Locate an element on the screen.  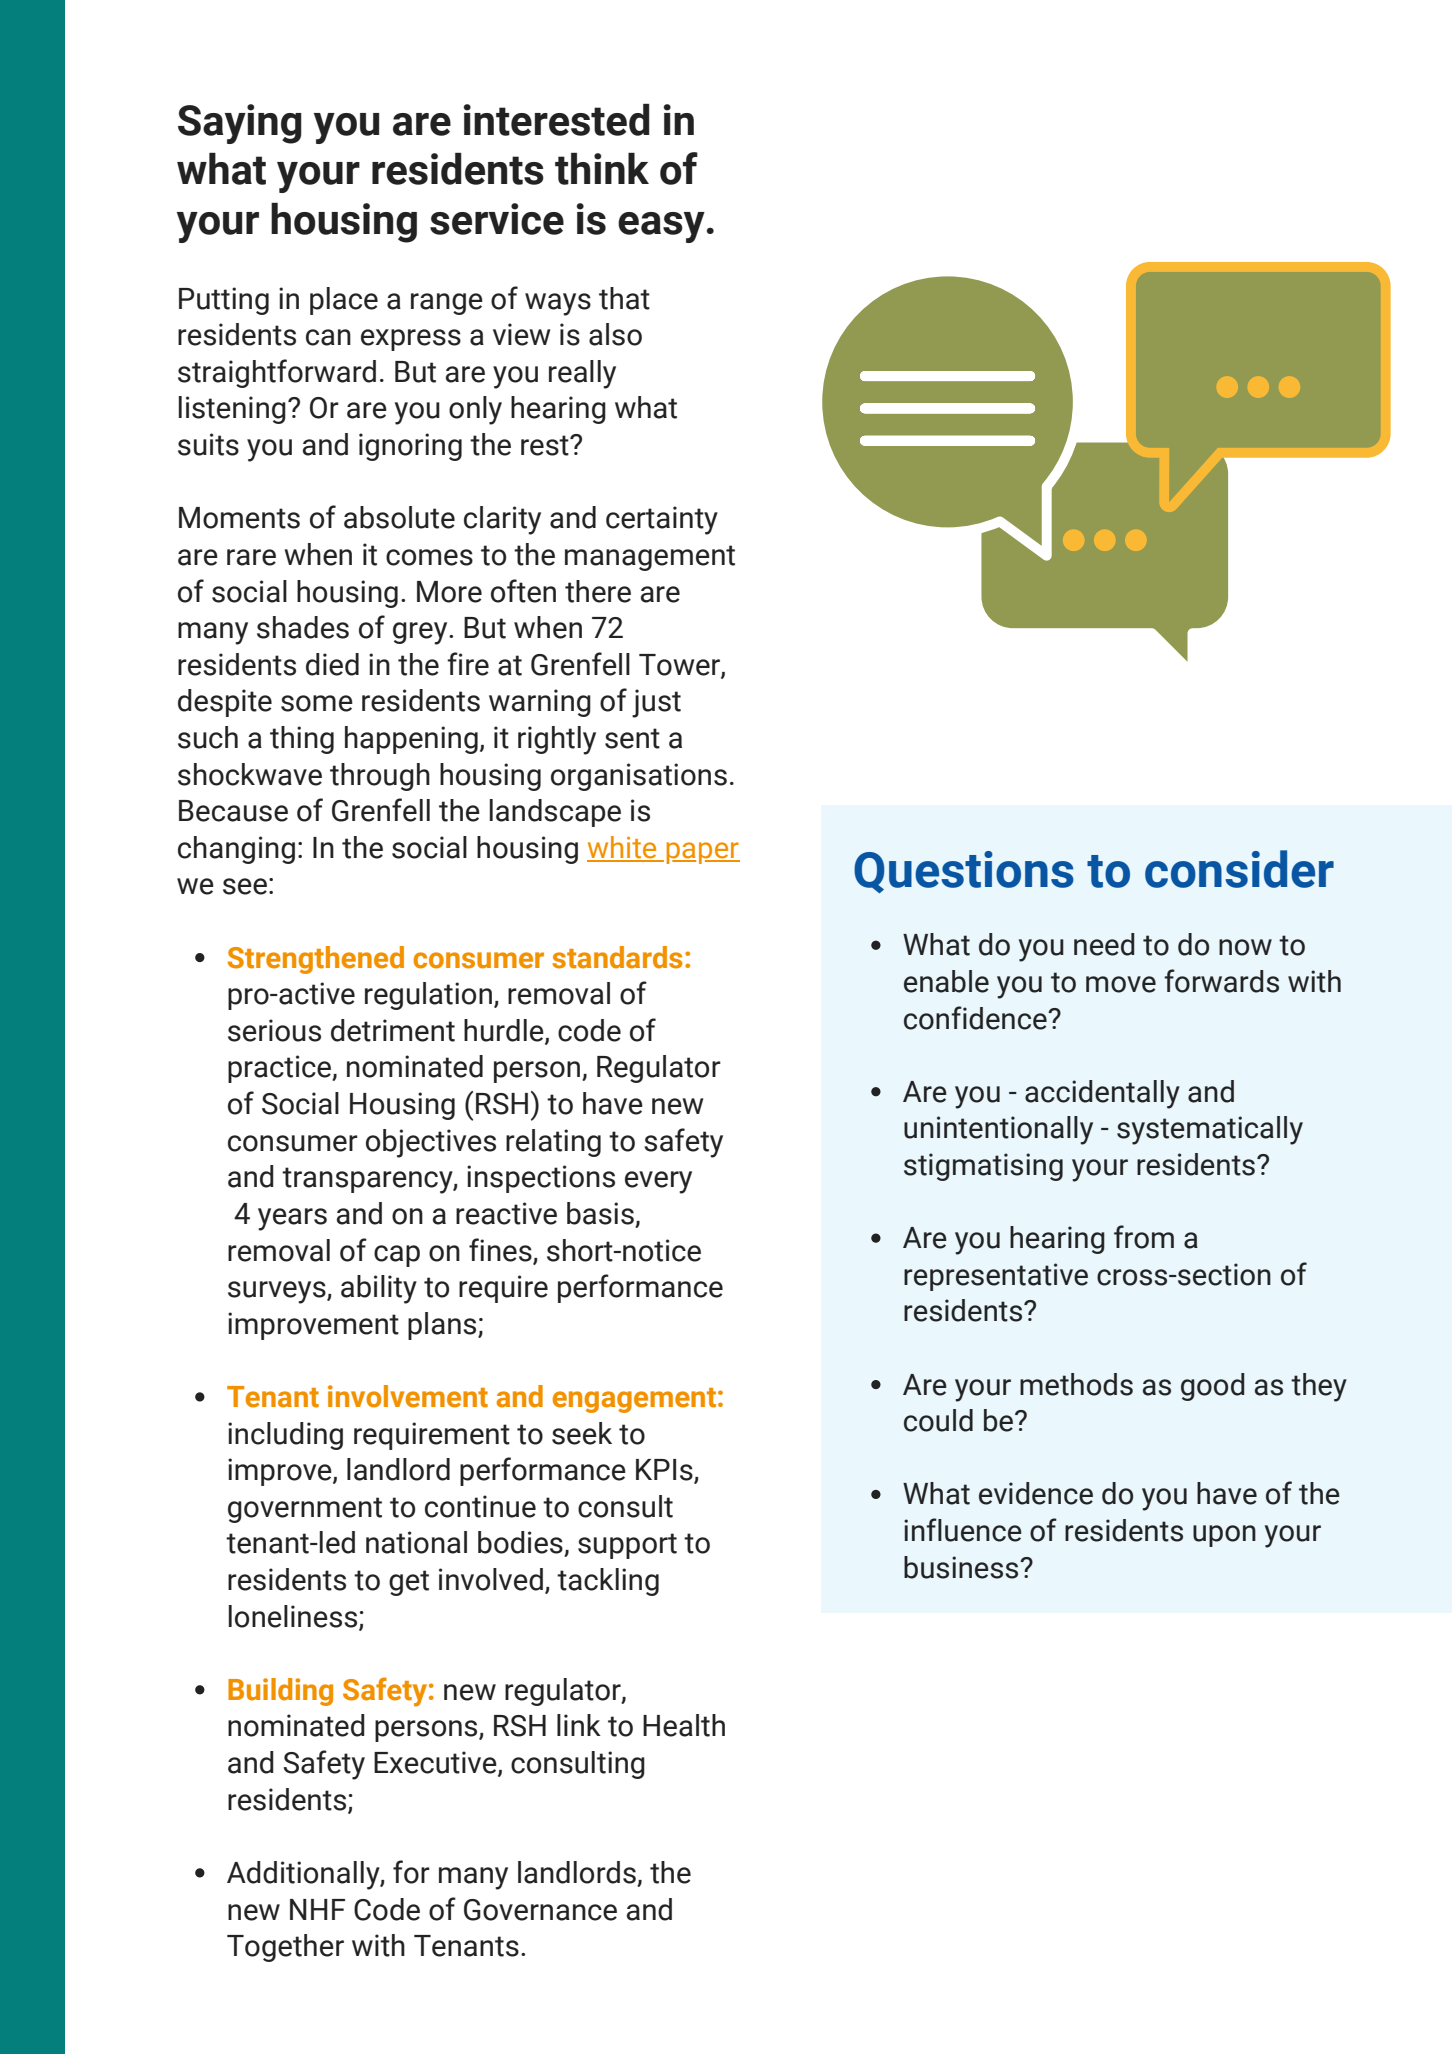
Saying is located at coordinates (240, 124).
